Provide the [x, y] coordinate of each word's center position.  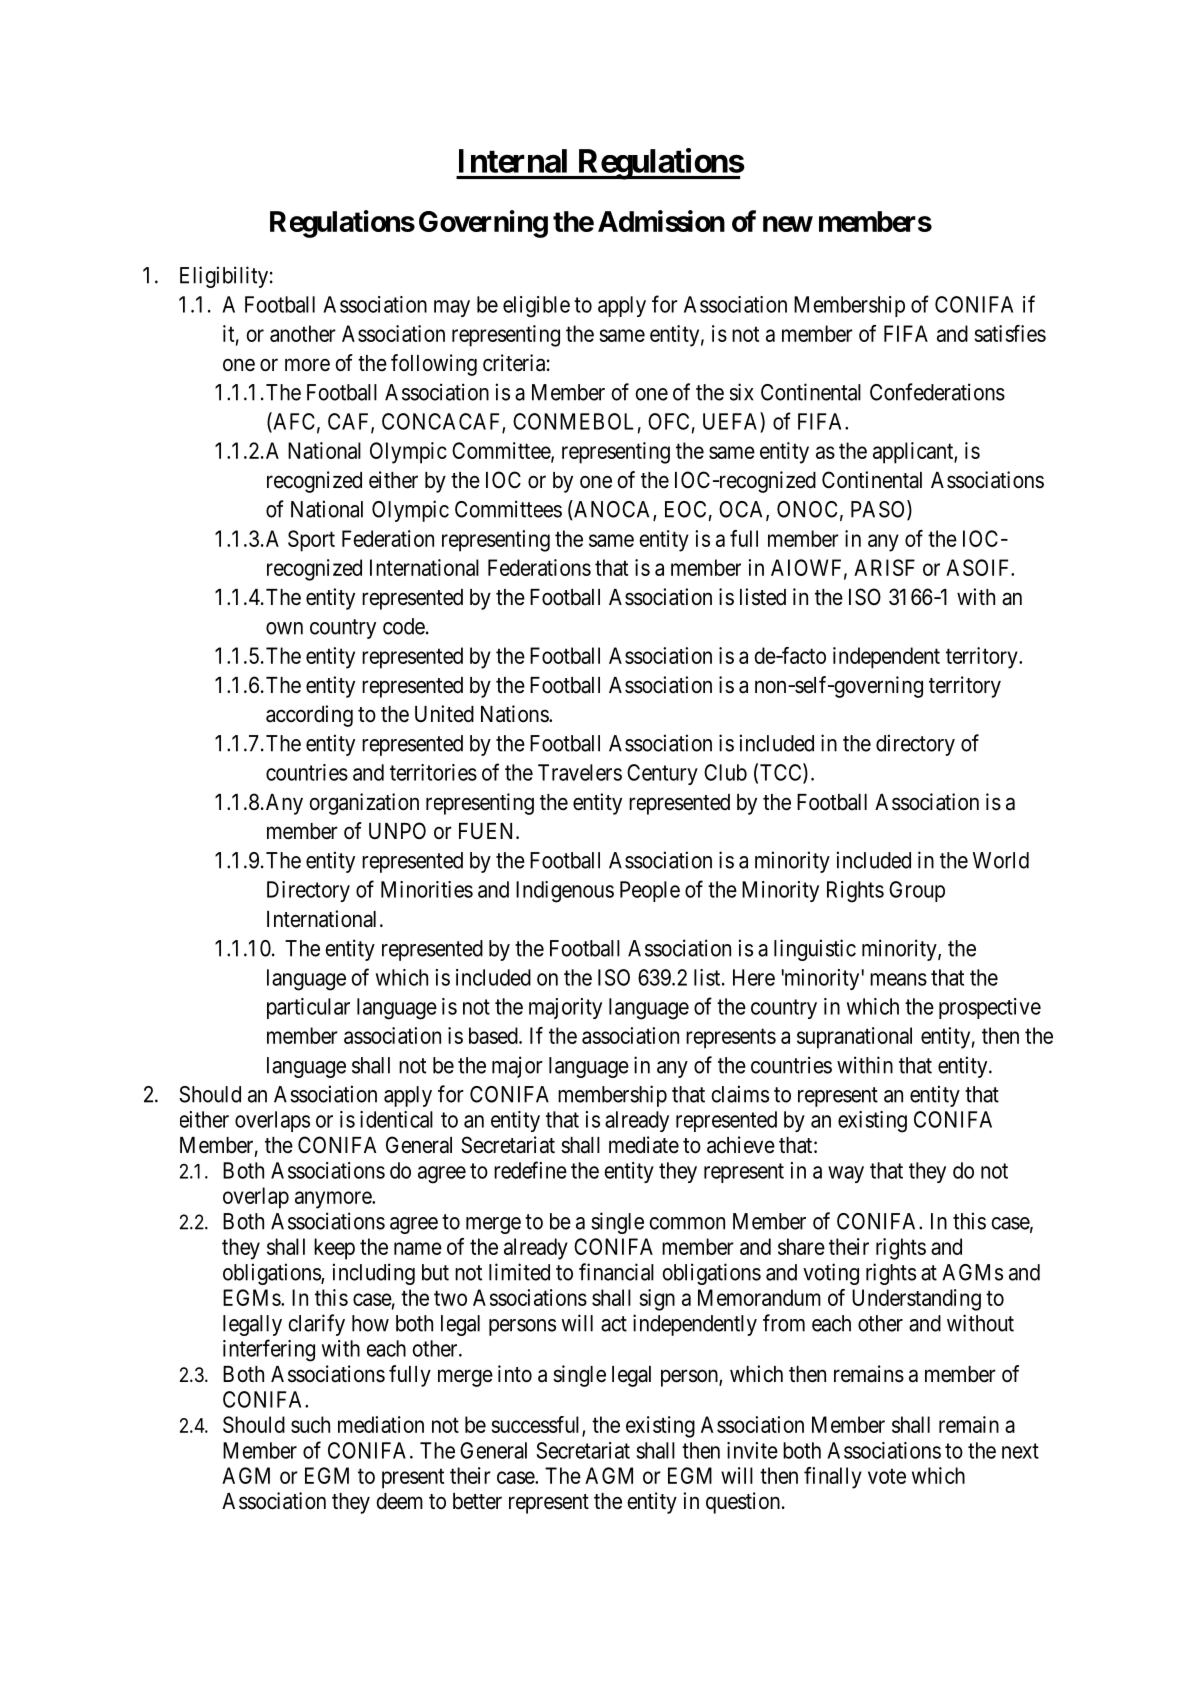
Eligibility [224, 277]
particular [308, 1008]
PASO [879, 510]
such [310, 1424]
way [846, 1174]
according [309, 716]
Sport [311, 541]
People [650, 891]
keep [334, 1249]
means [898, 979]
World [1001, 860]
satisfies [1010, 333]
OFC [668, 421]
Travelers [580, 772]
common [687, 1223]
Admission [661, 221]
